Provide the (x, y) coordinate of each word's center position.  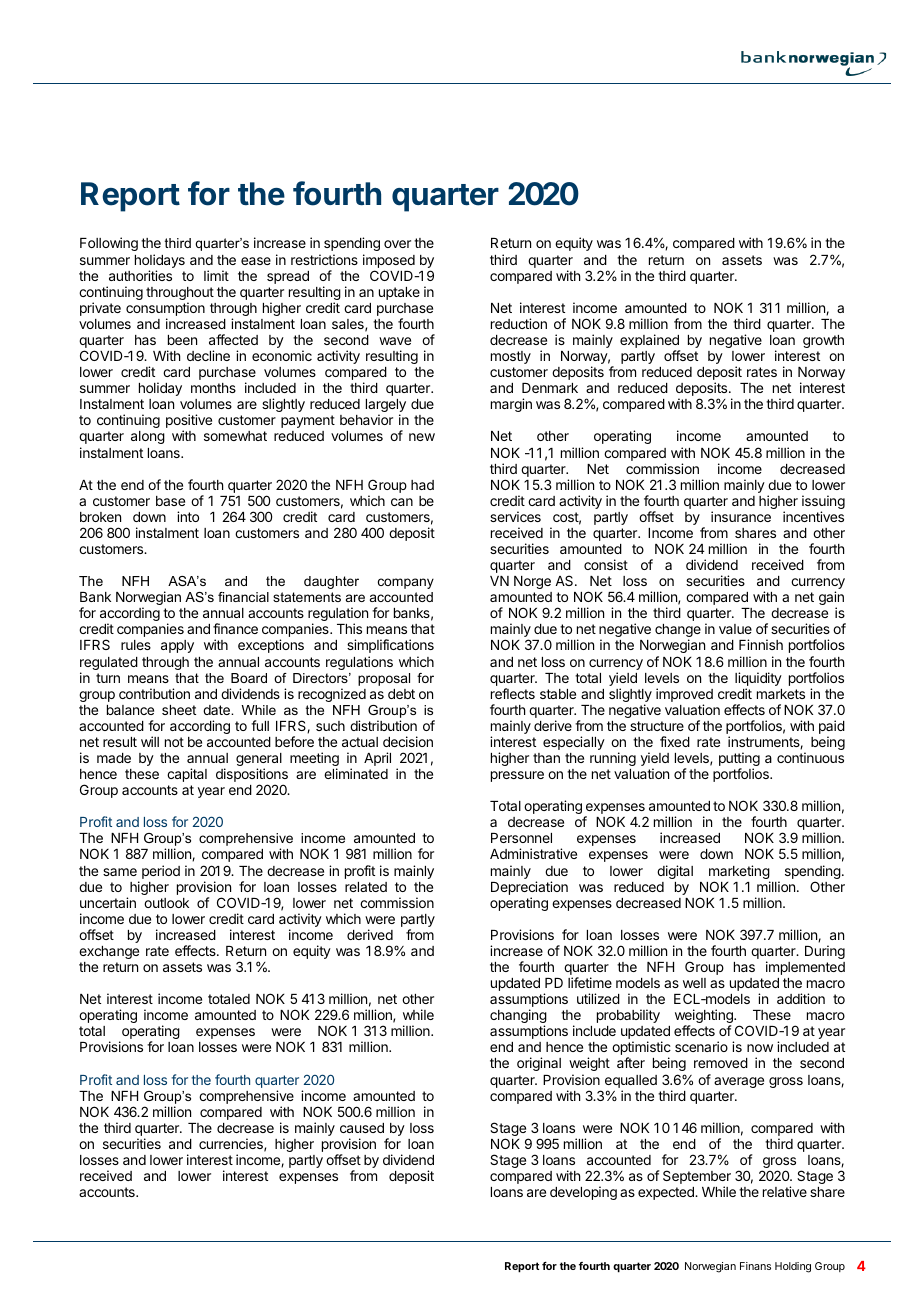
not (174, 742)
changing (518, 1017)
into (188, 516)
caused (362, 1128)
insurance (741, 516)
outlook (166, 903)
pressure (517, 776)
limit (216, 275)
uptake (399, 293)
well (694, 983)
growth (823, 341)
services (515, 516)
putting (739, 760)
